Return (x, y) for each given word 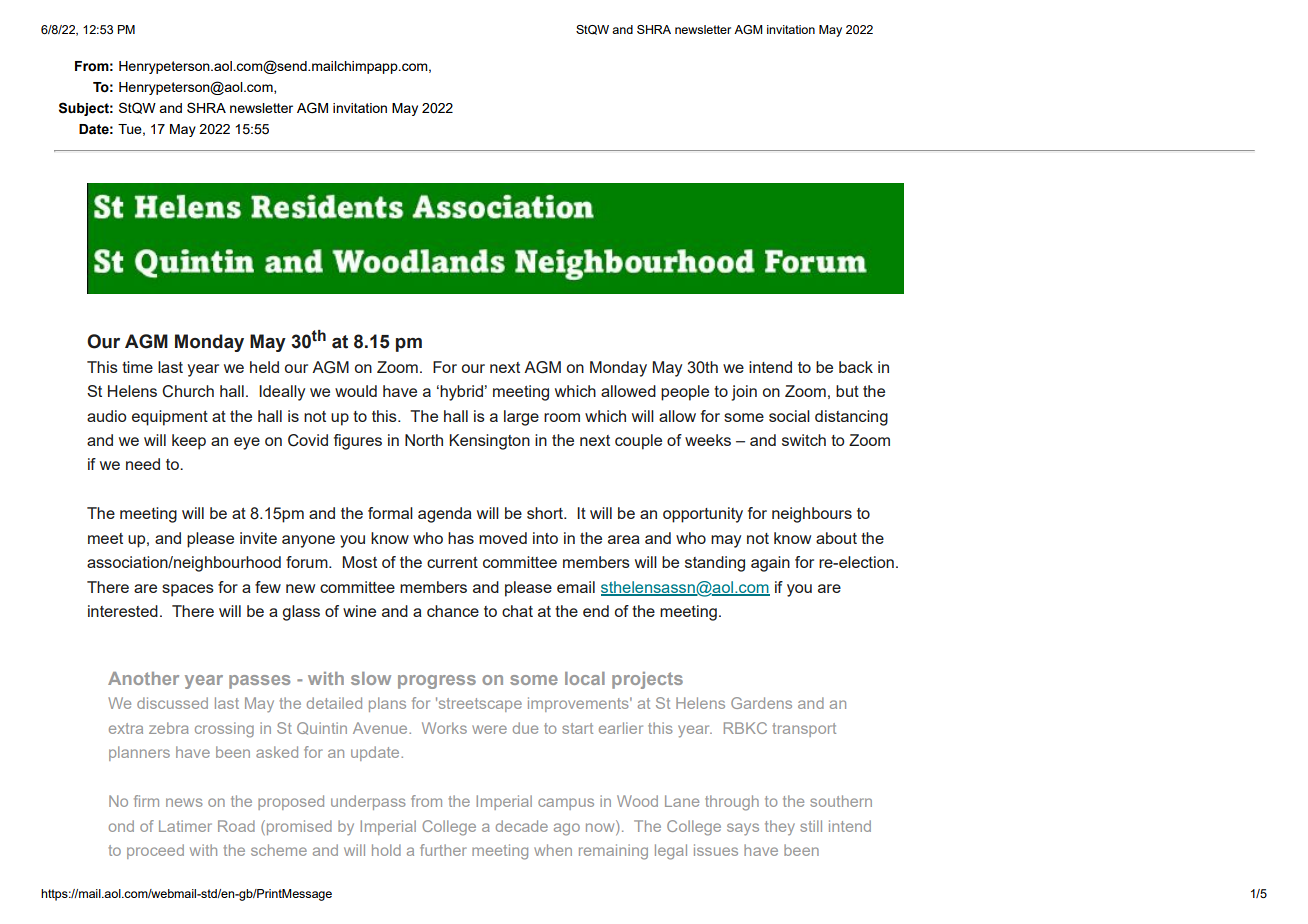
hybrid (460, 393)
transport (804, 730)
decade (522, 826)
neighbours (812, 515)
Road (236, 826)
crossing (224, 730)
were (489, 729)
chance (453, 611)
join (744, 393)
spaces (188, 590)
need (143, 464)
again (770, 564)
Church (188, 391)
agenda (445, 515)
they (780, 827)
